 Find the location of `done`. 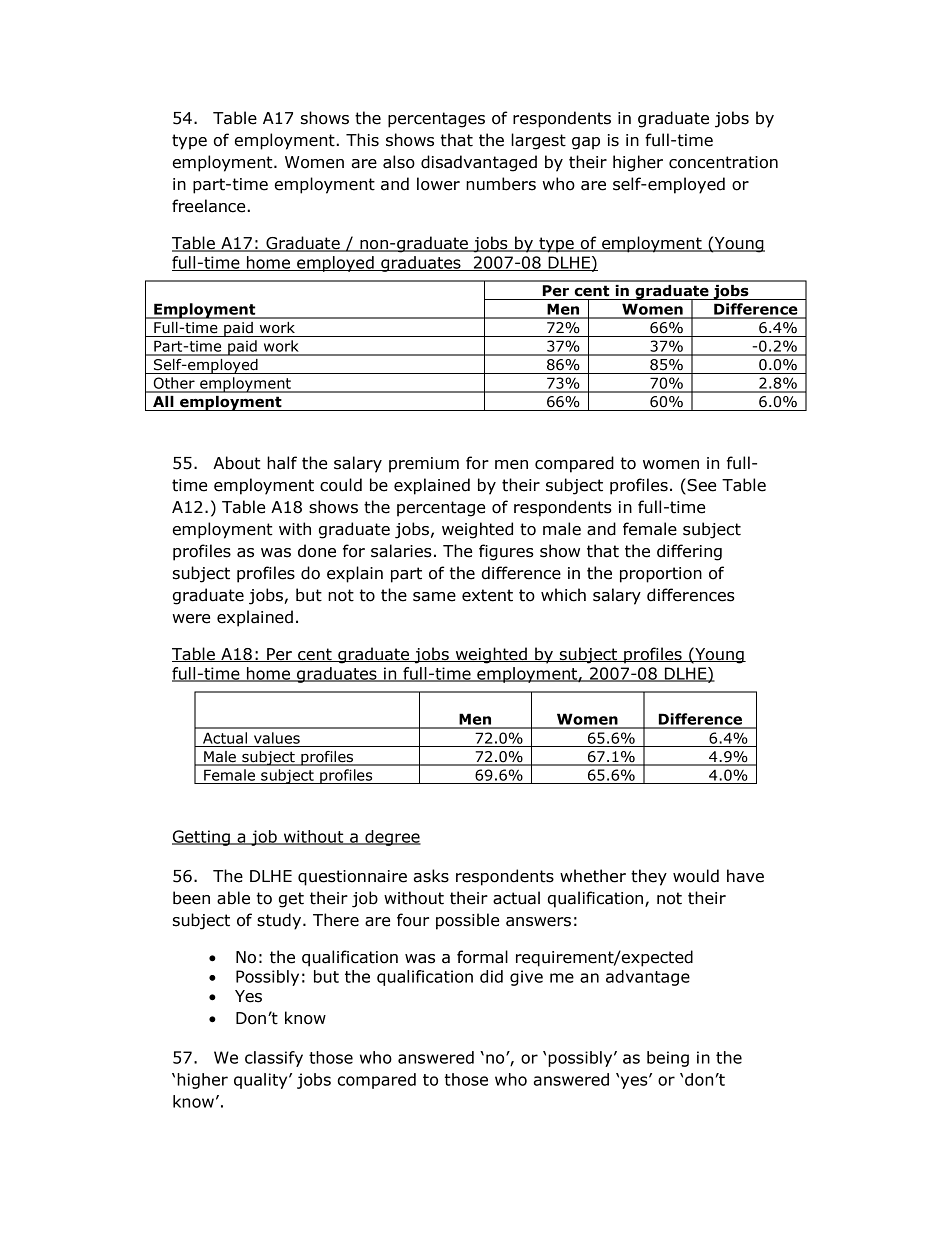

done is located at coordinates (317, 551).
